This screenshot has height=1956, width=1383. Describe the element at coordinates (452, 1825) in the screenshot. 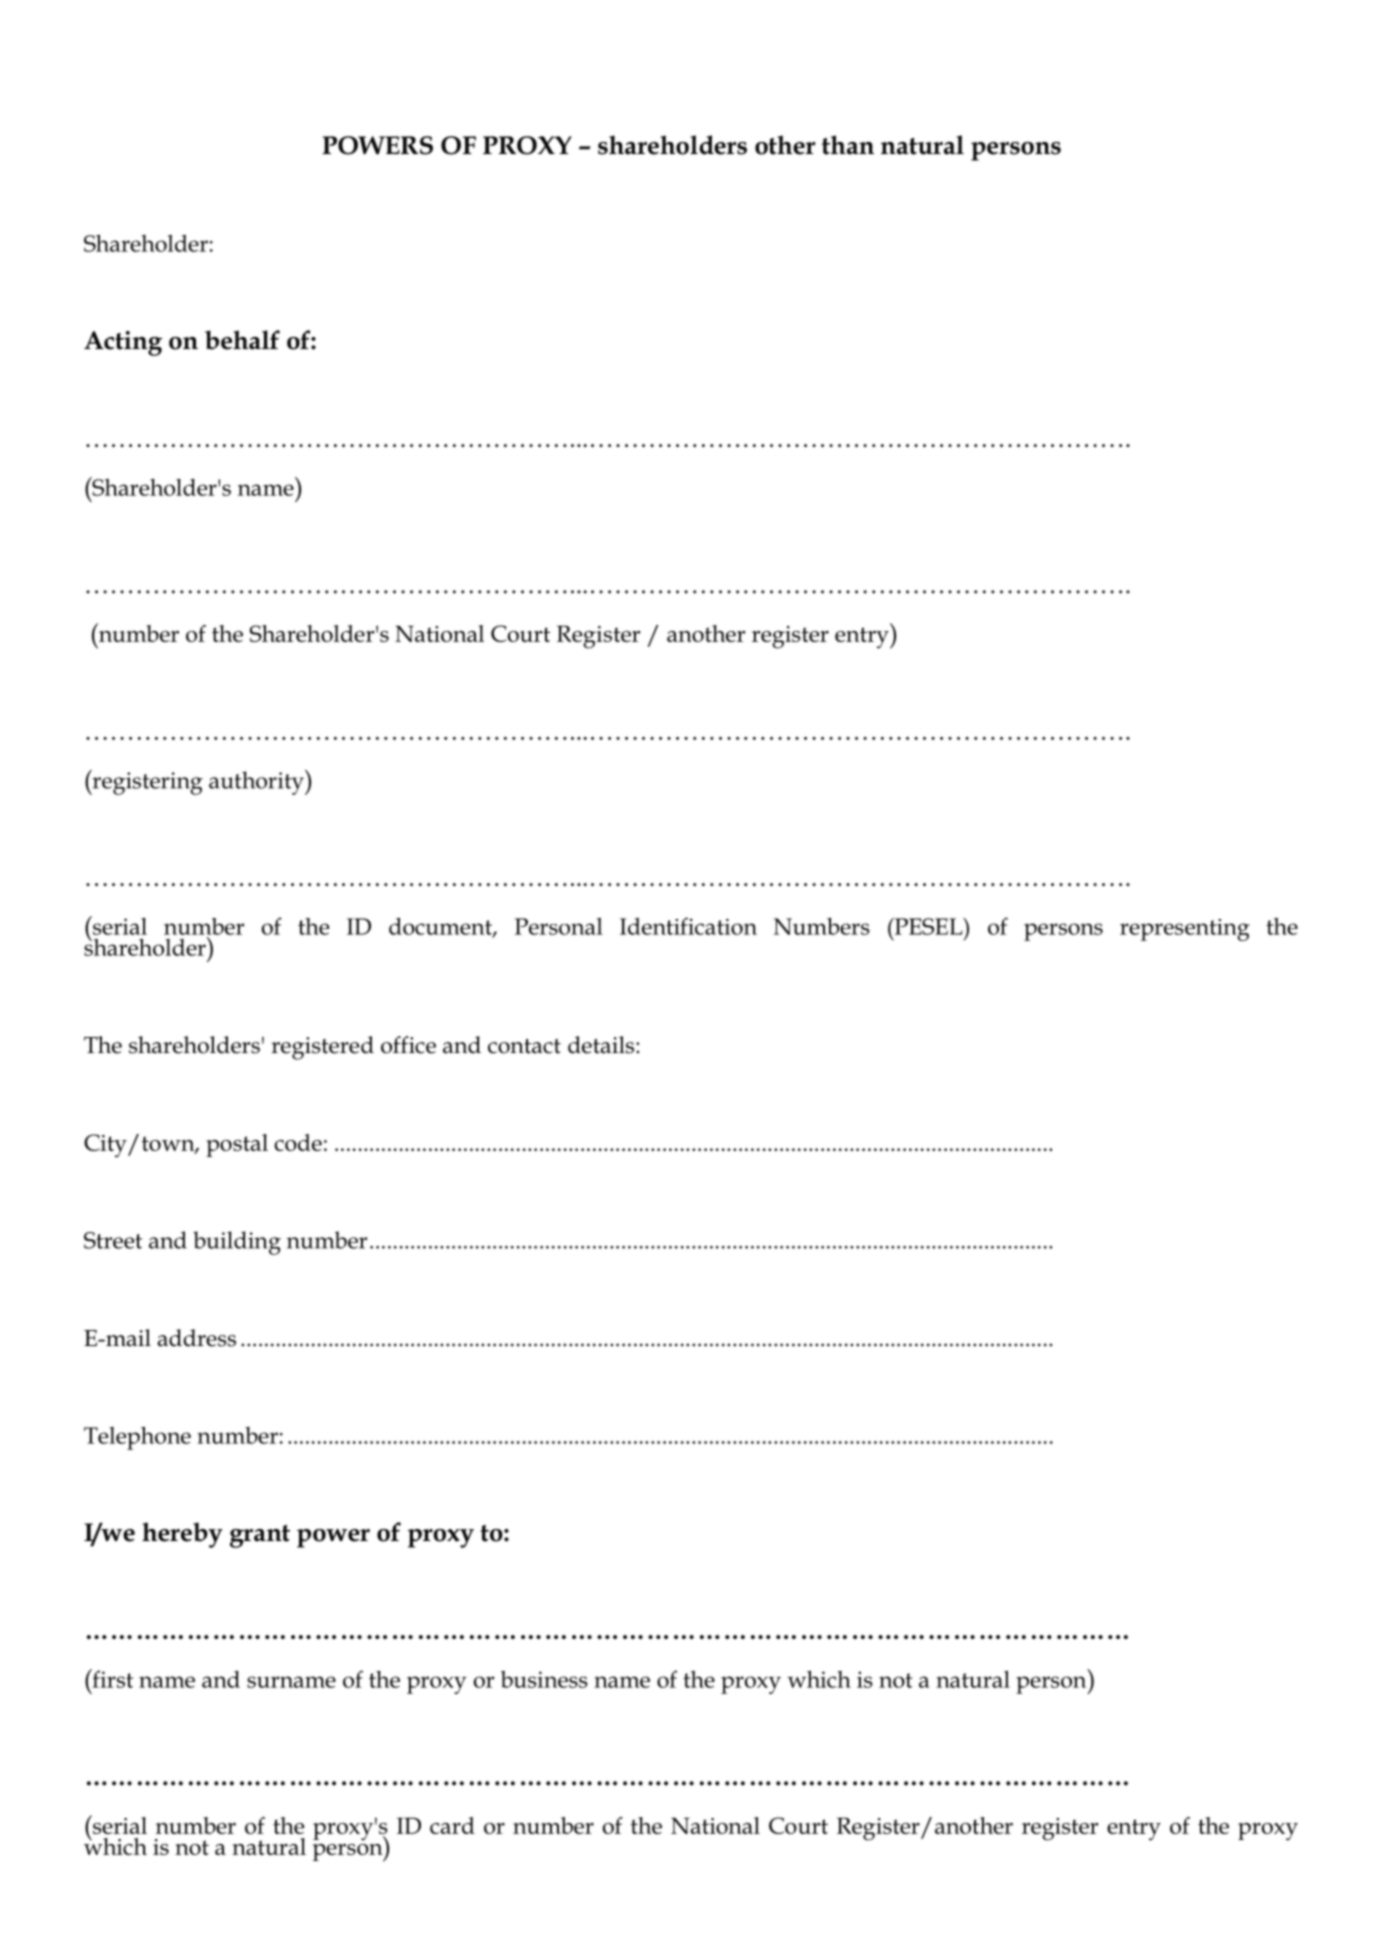

I see `card` at that location.
